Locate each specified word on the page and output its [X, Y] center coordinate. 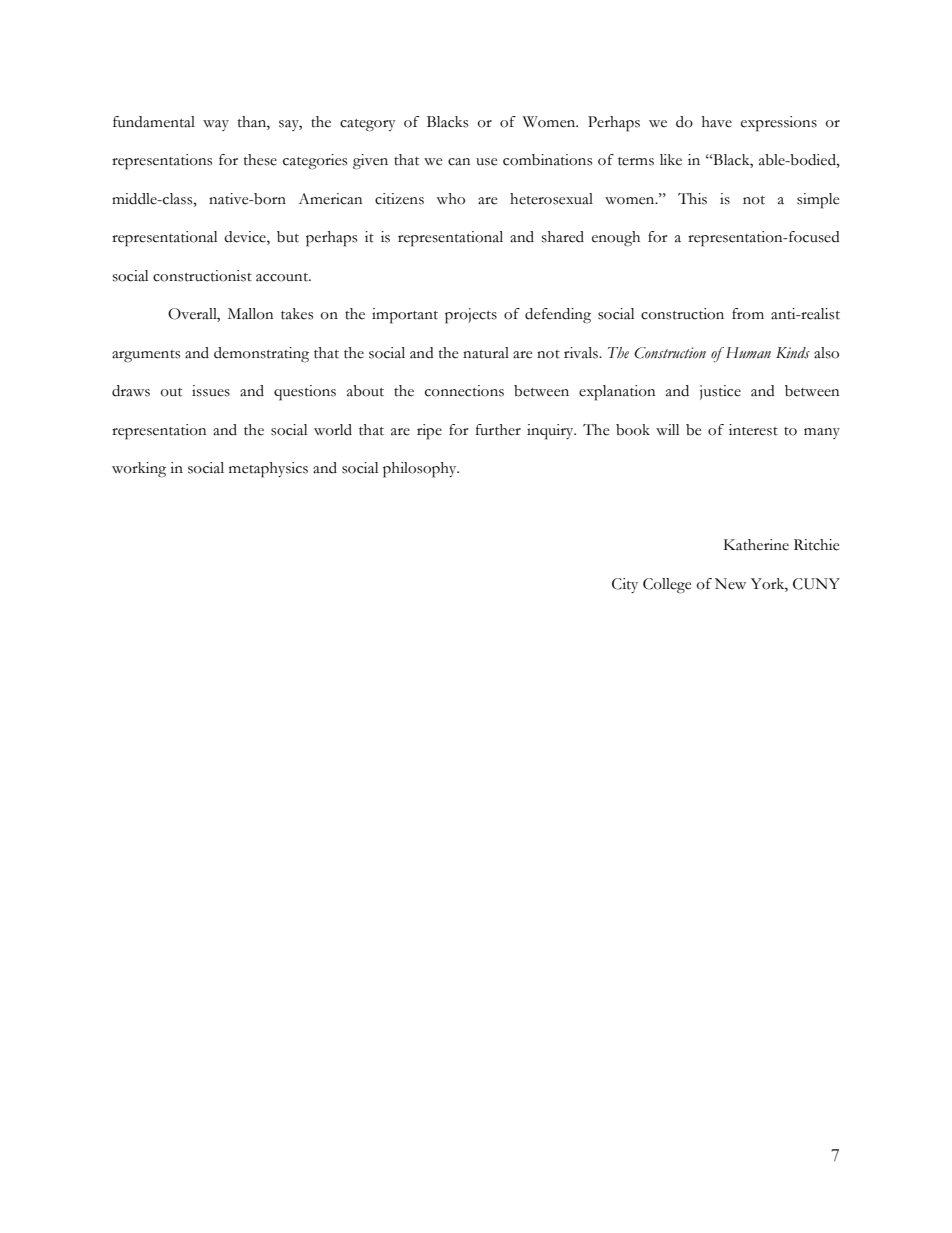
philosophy [421, 470]
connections [464, 391]
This [692, 199]
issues [211, 391]
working [139, 470]
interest [753, 430]
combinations [547, 160]
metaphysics [268, 470]
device [246, 238]
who [450, 199]
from [748, 314]
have [717, 122]
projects [471, 316]
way [216, 125]
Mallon [250, 314]
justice [720, 392]
